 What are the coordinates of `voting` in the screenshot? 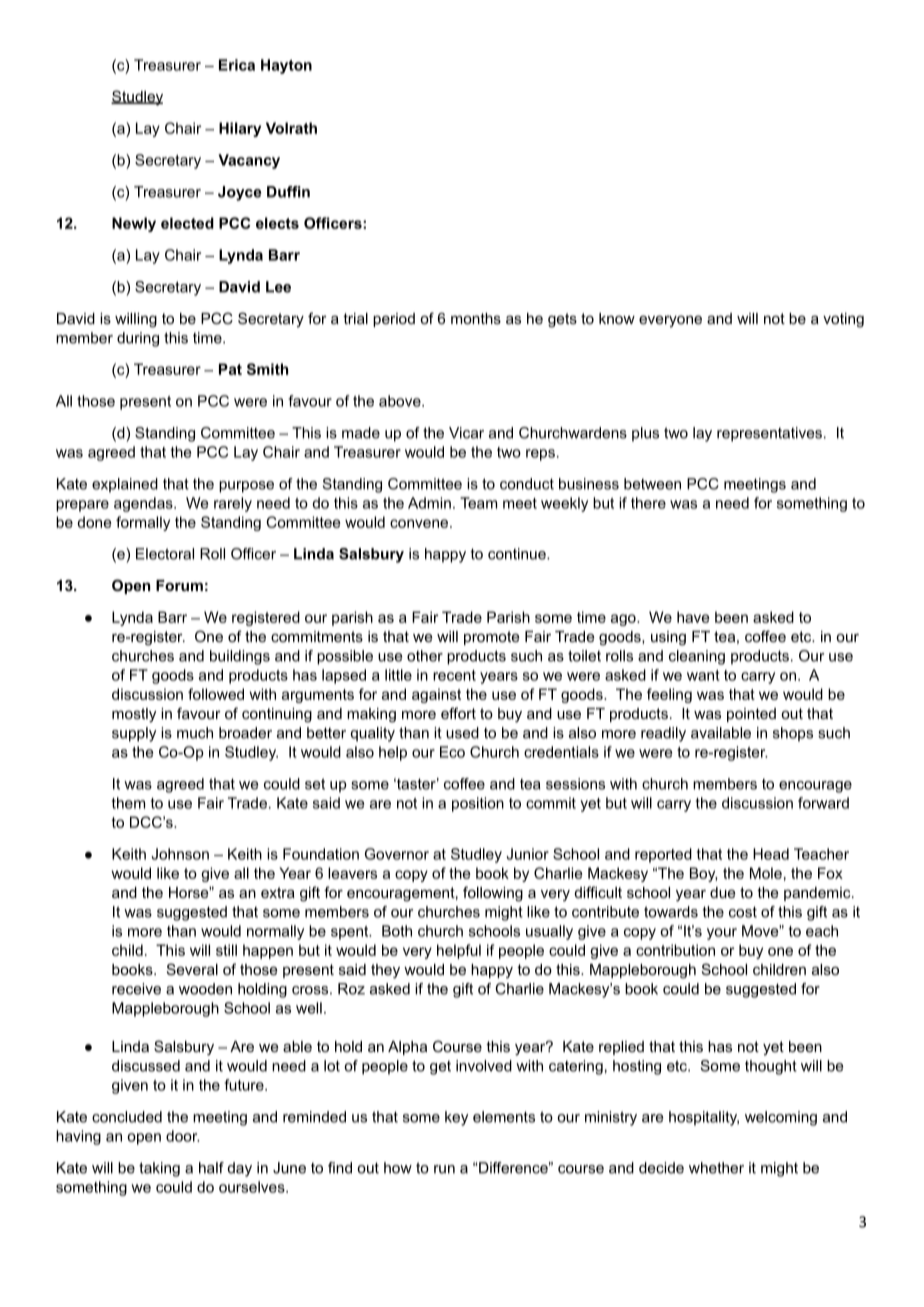 It's located at (843, 320).
